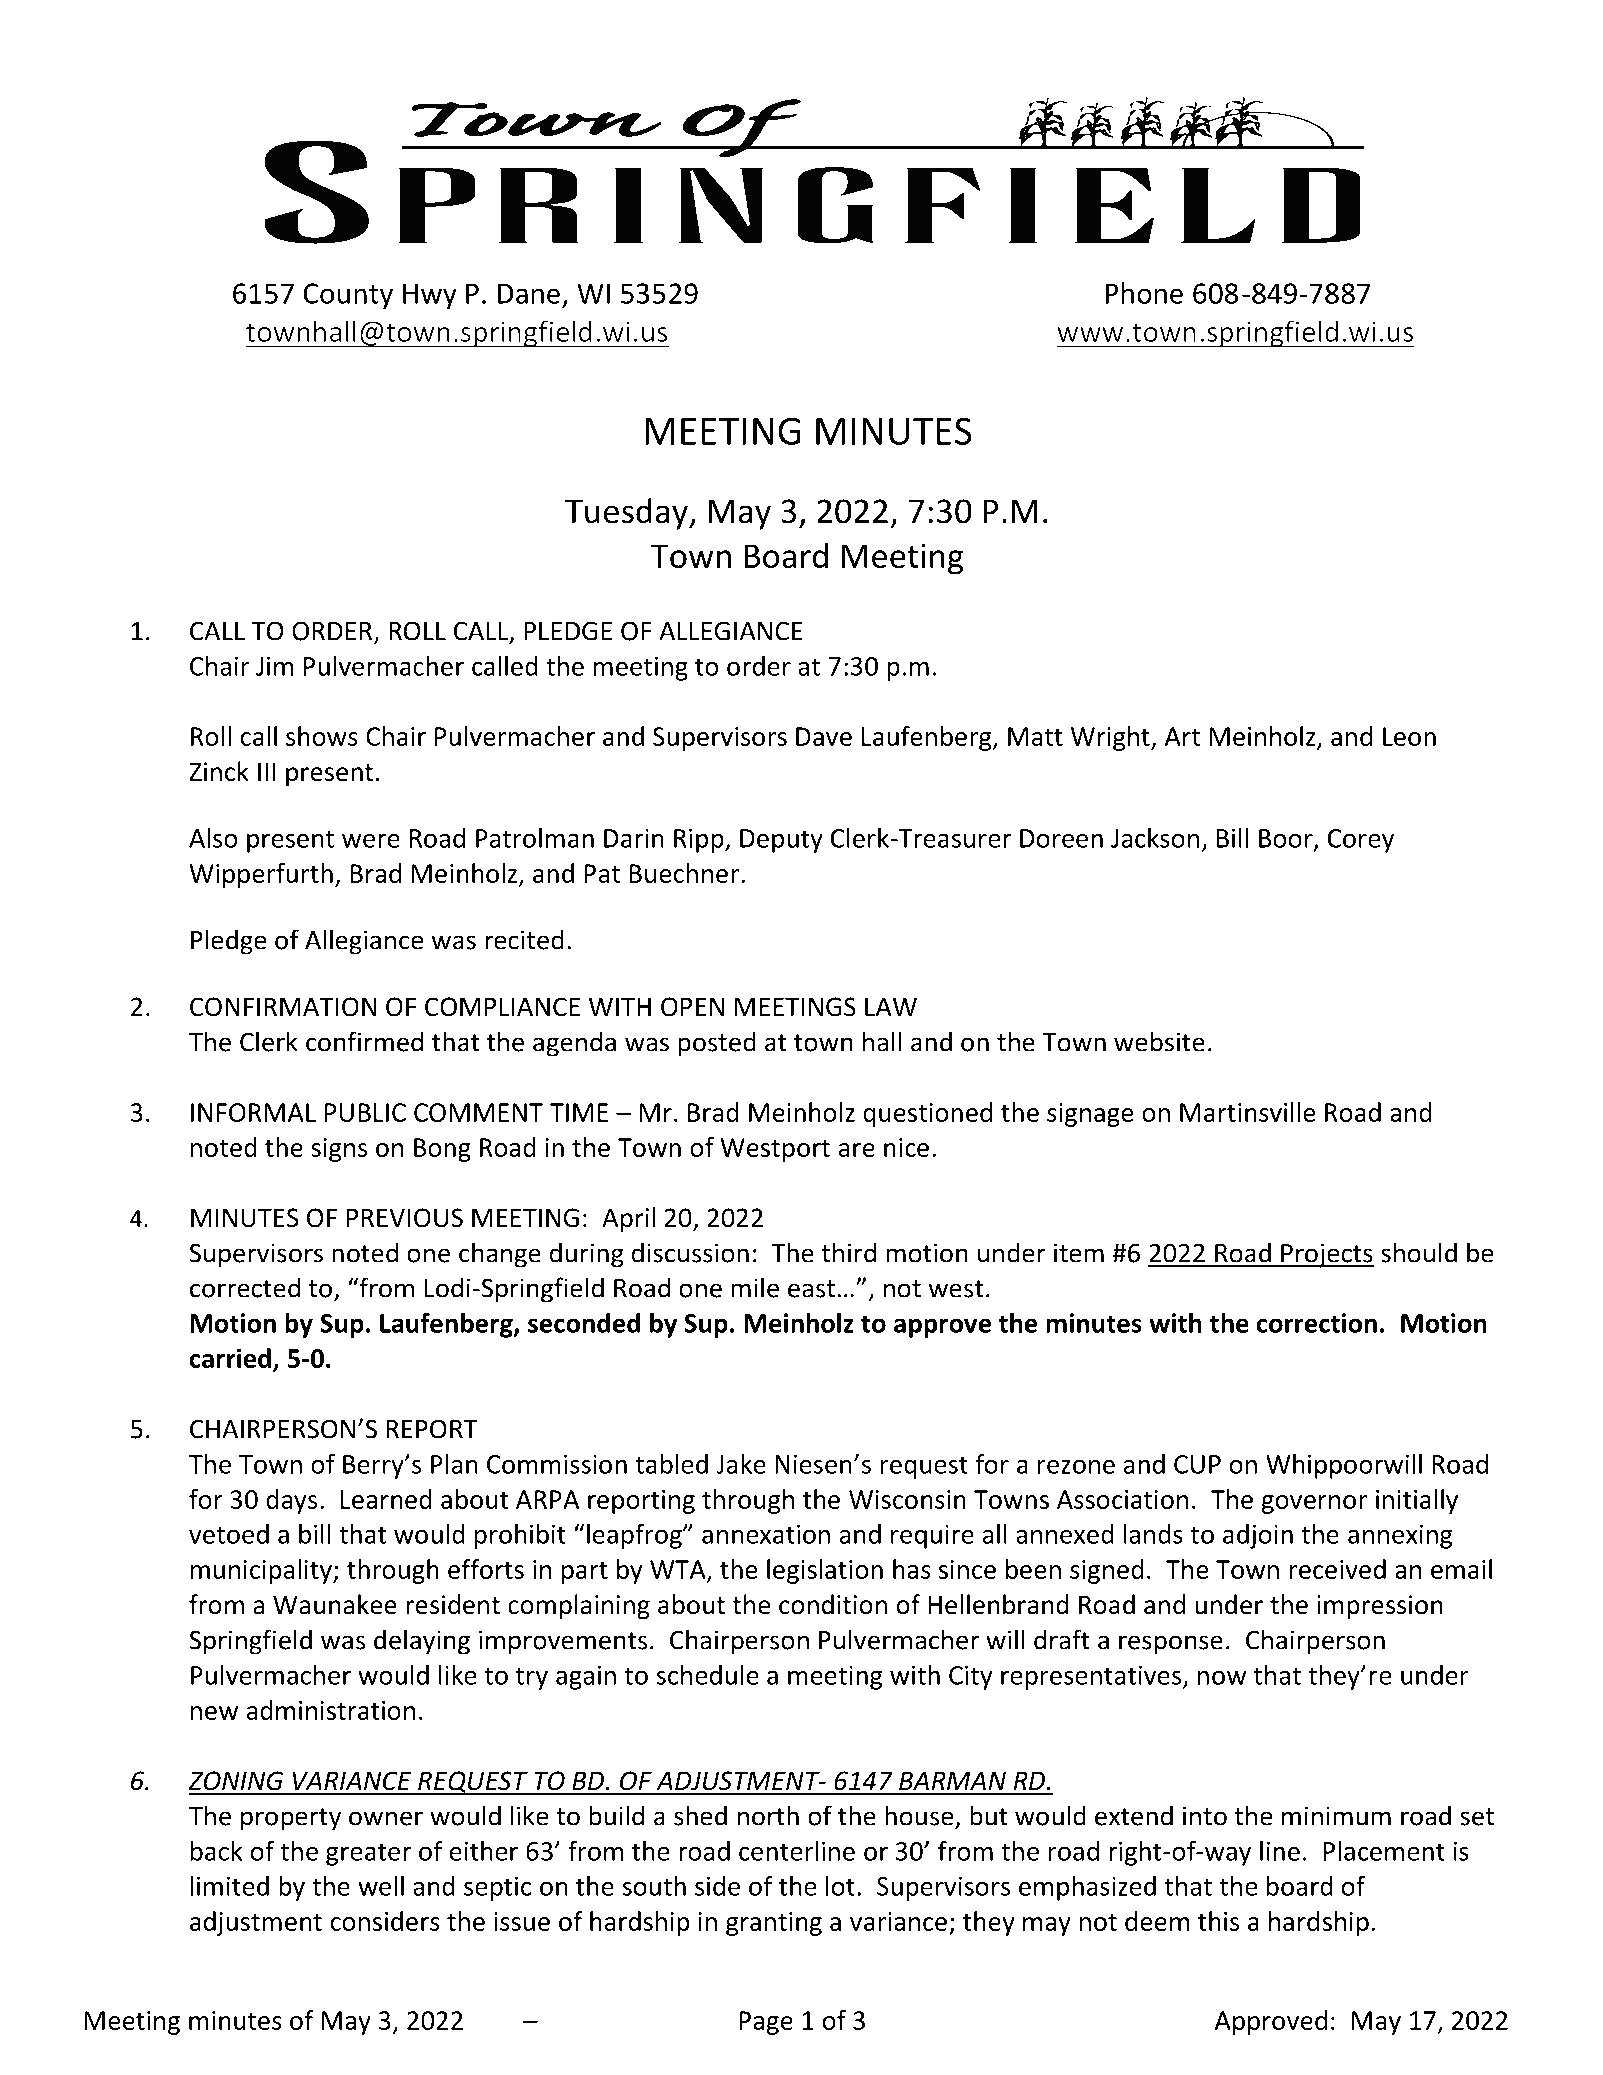 Image resolution: width=1603 pixels, height=2075 pixels. I want to click on signs, so click(339, 1150).
